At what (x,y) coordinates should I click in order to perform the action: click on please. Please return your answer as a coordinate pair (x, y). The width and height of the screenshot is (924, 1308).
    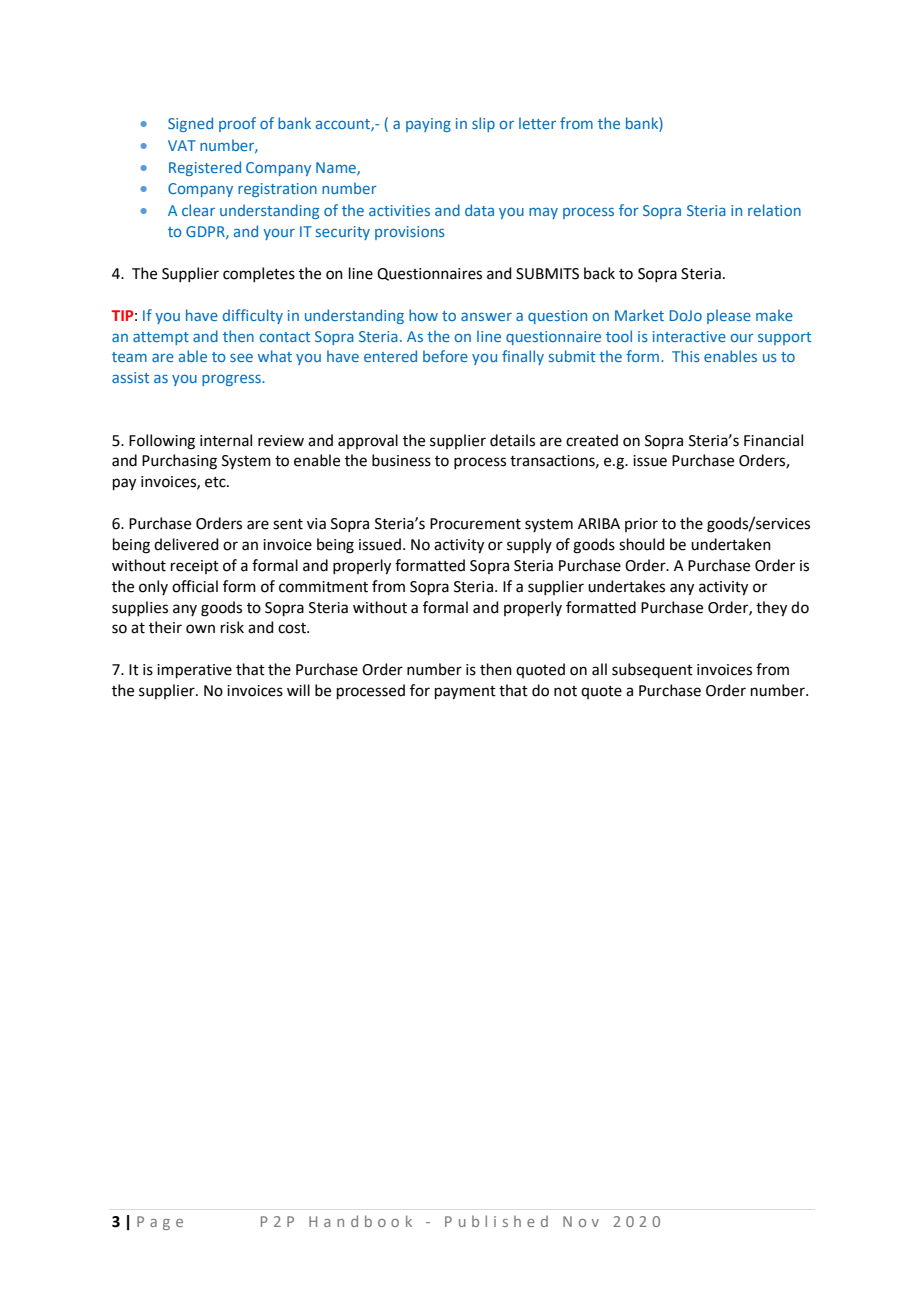
    Looking at the image, I should click on (729, 316).
